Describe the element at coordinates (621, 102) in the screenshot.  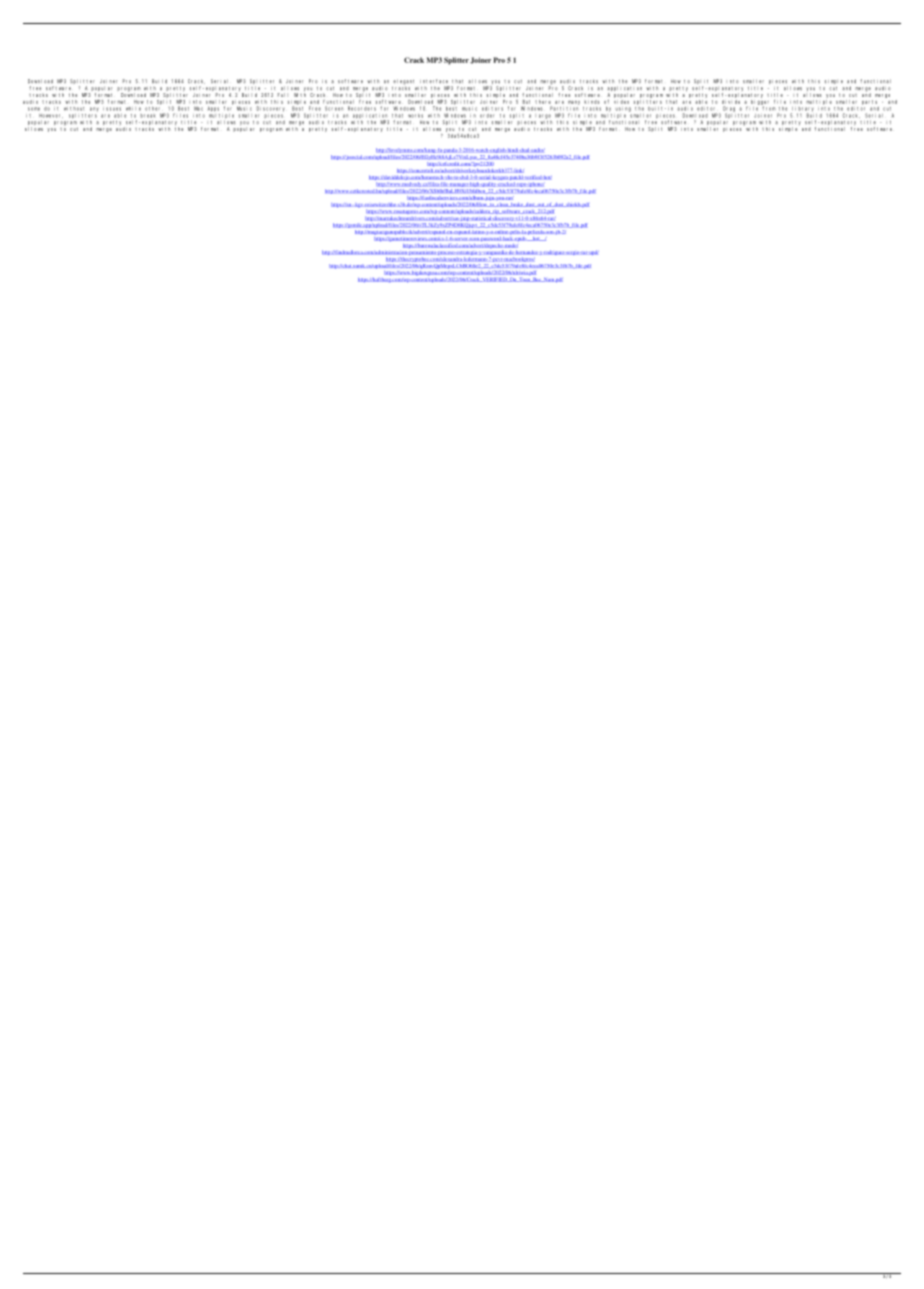
I see `video` at that location.
